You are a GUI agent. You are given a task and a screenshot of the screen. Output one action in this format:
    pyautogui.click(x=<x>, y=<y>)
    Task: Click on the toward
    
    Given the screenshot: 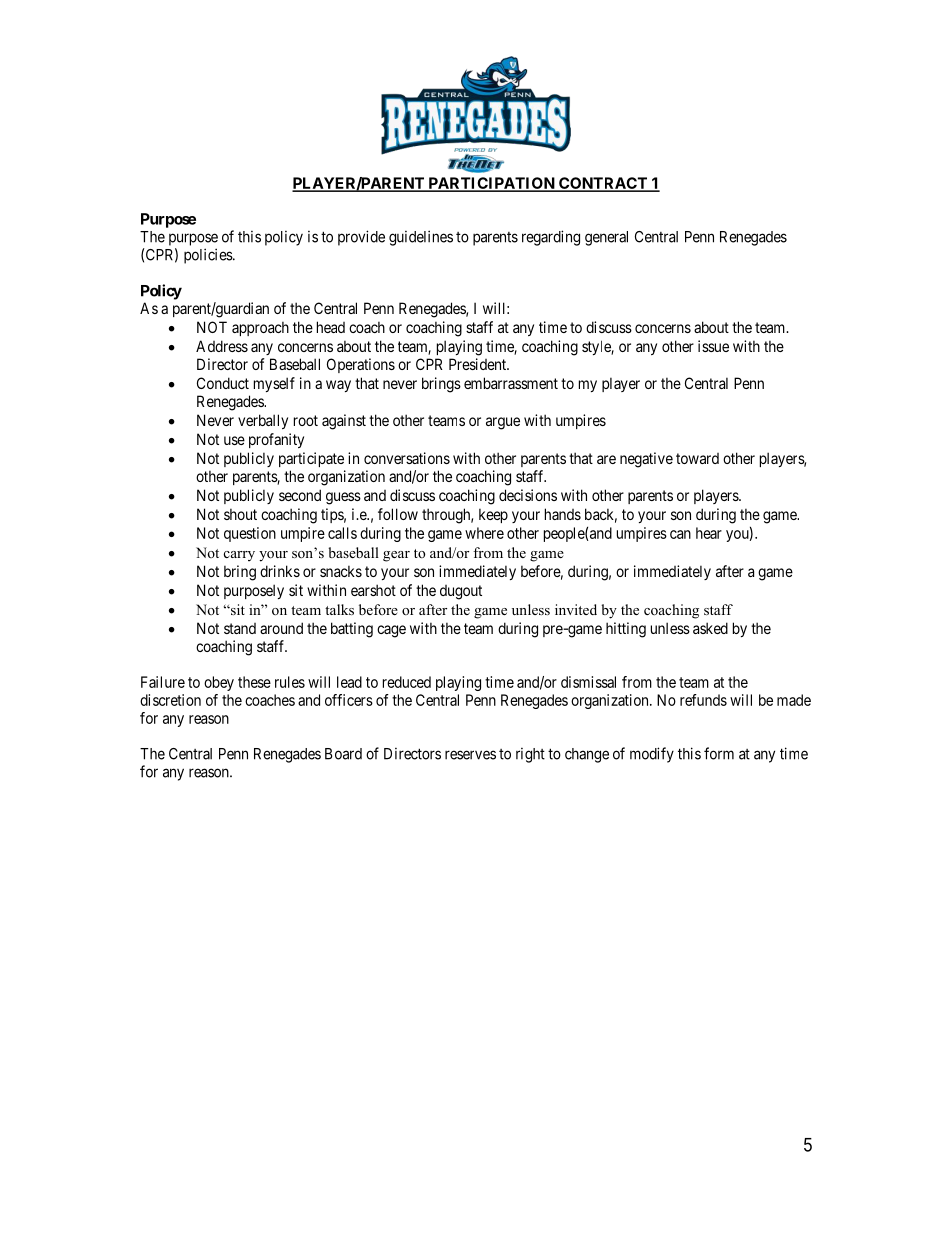 What is the action you would take?
    pyautogui.click(x=697, y=458)
